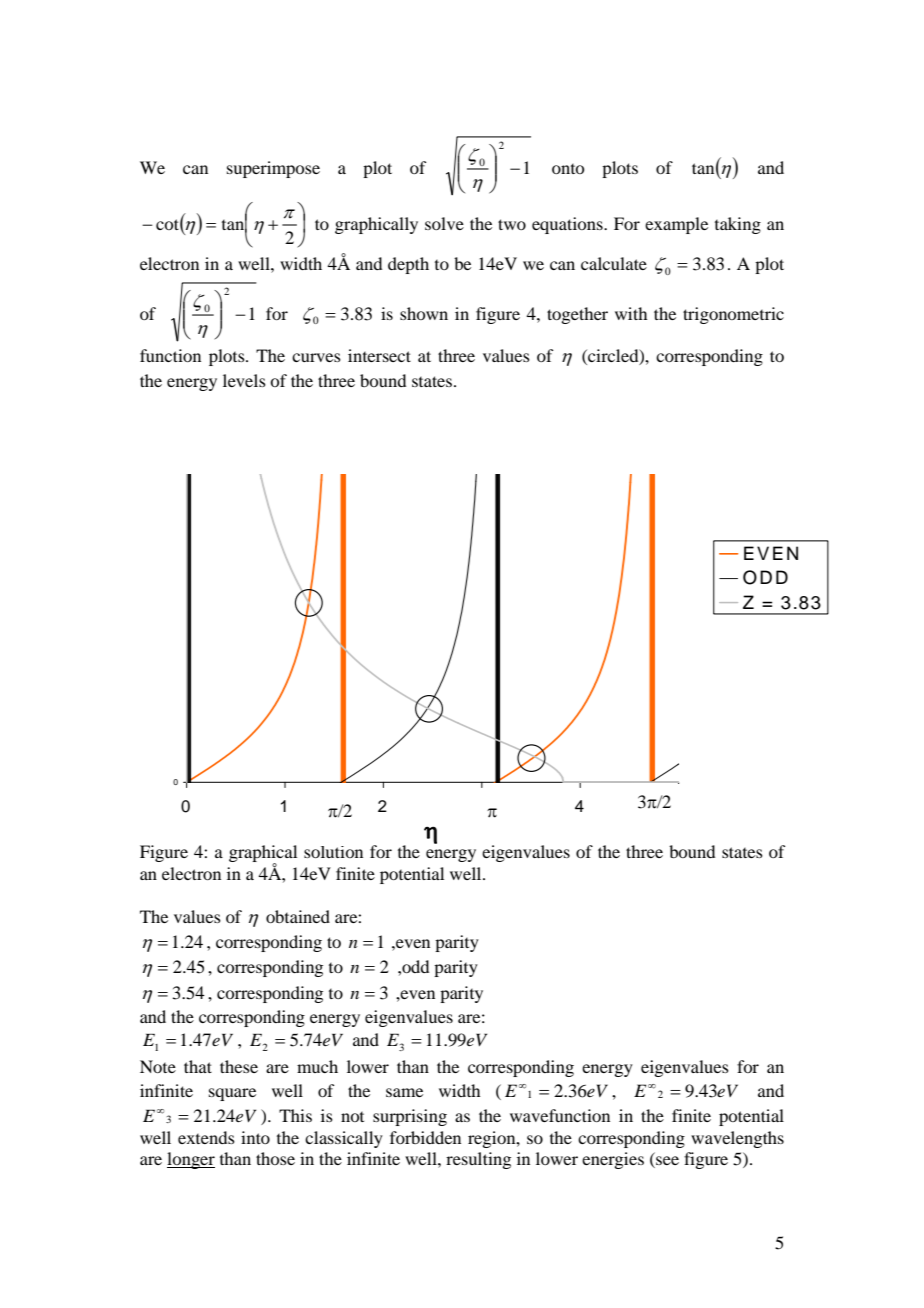  Describe the element at coordinates (733, 315) in the screenshot. I see `trigonometric` at that location.
